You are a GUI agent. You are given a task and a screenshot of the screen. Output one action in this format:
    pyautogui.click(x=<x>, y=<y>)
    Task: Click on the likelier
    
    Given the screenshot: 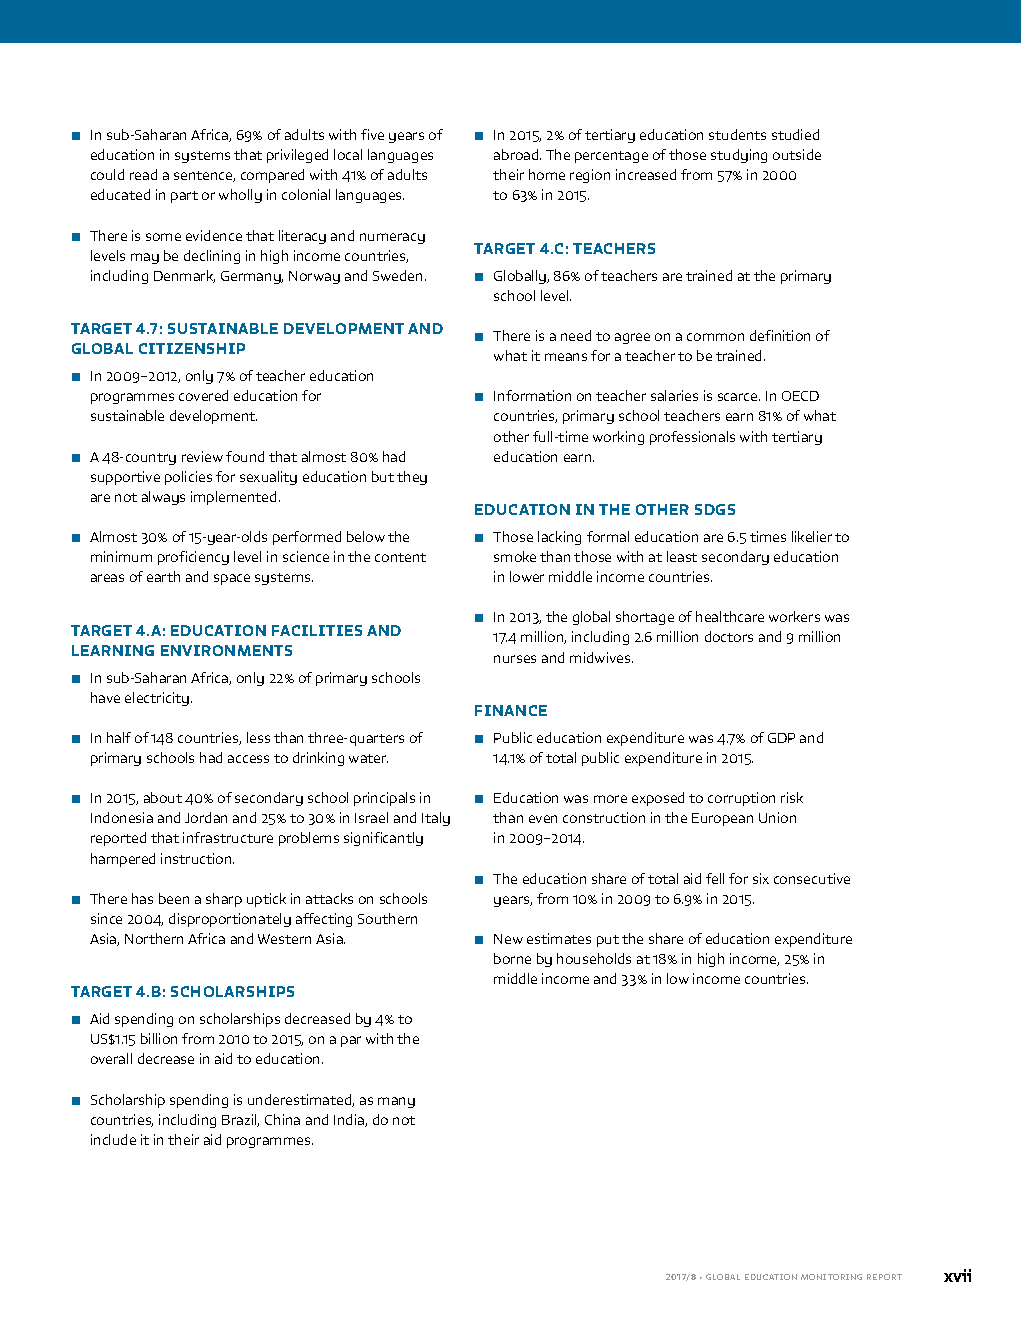 What is the action you would take?
    pyautogui.click(x=812, y=536)
